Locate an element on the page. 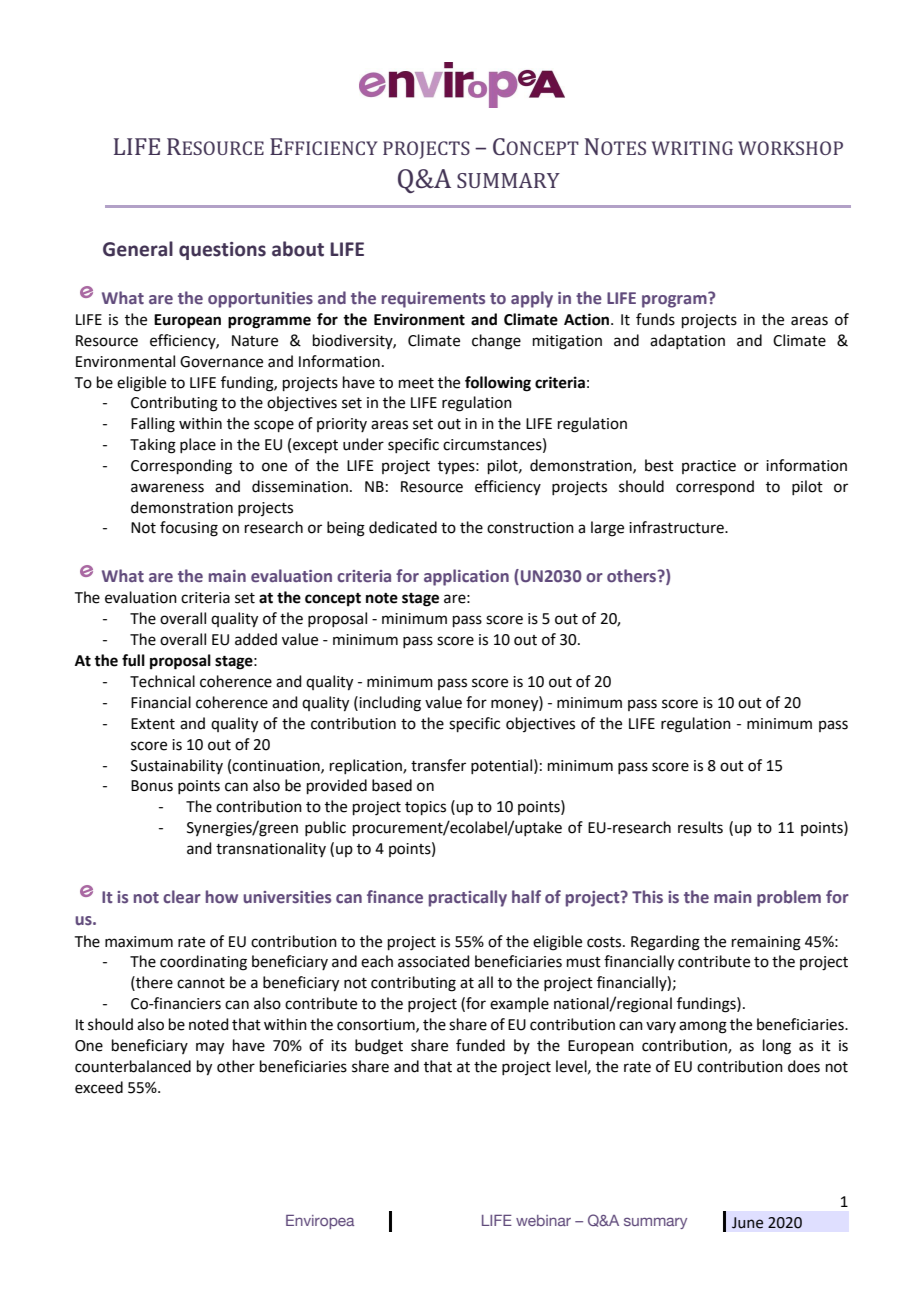 This document has height=1308, width=924. Technical is located at coordinates (162, 681).
